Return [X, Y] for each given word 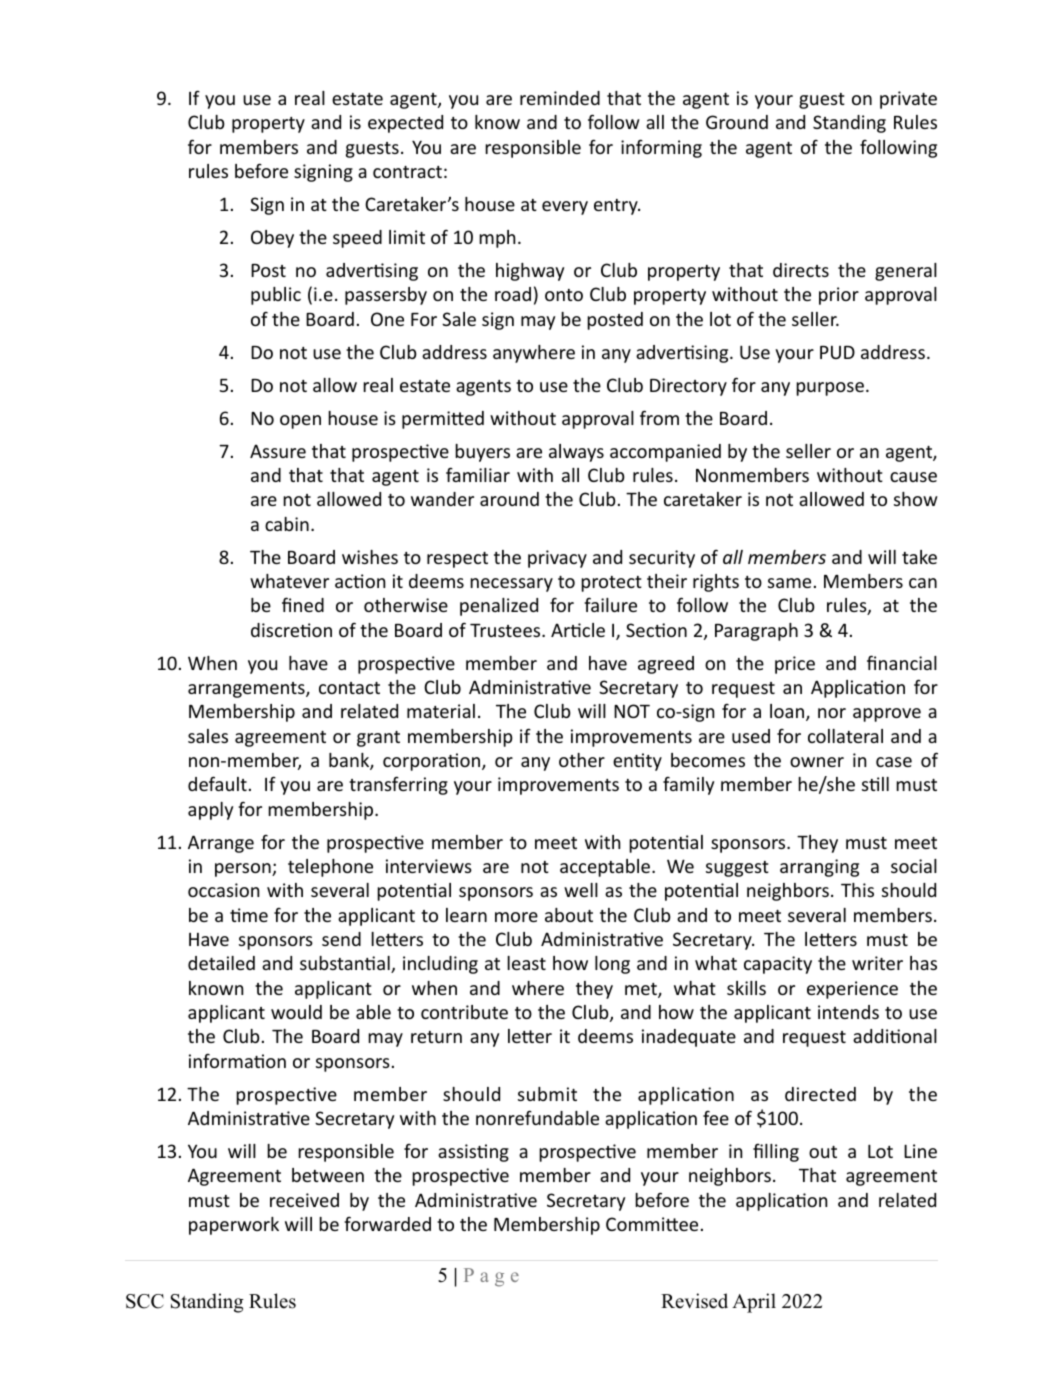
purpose [830, 389]
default [217, 783]
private [908, 100]
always [576, 453]
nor [832, 713]
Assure [278, 451]
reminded [560, 98]
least [526, 963]
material [441, 711]
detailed [221, 963]
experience [852, 990]
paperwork [234, 1226]
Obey [272, 239]
